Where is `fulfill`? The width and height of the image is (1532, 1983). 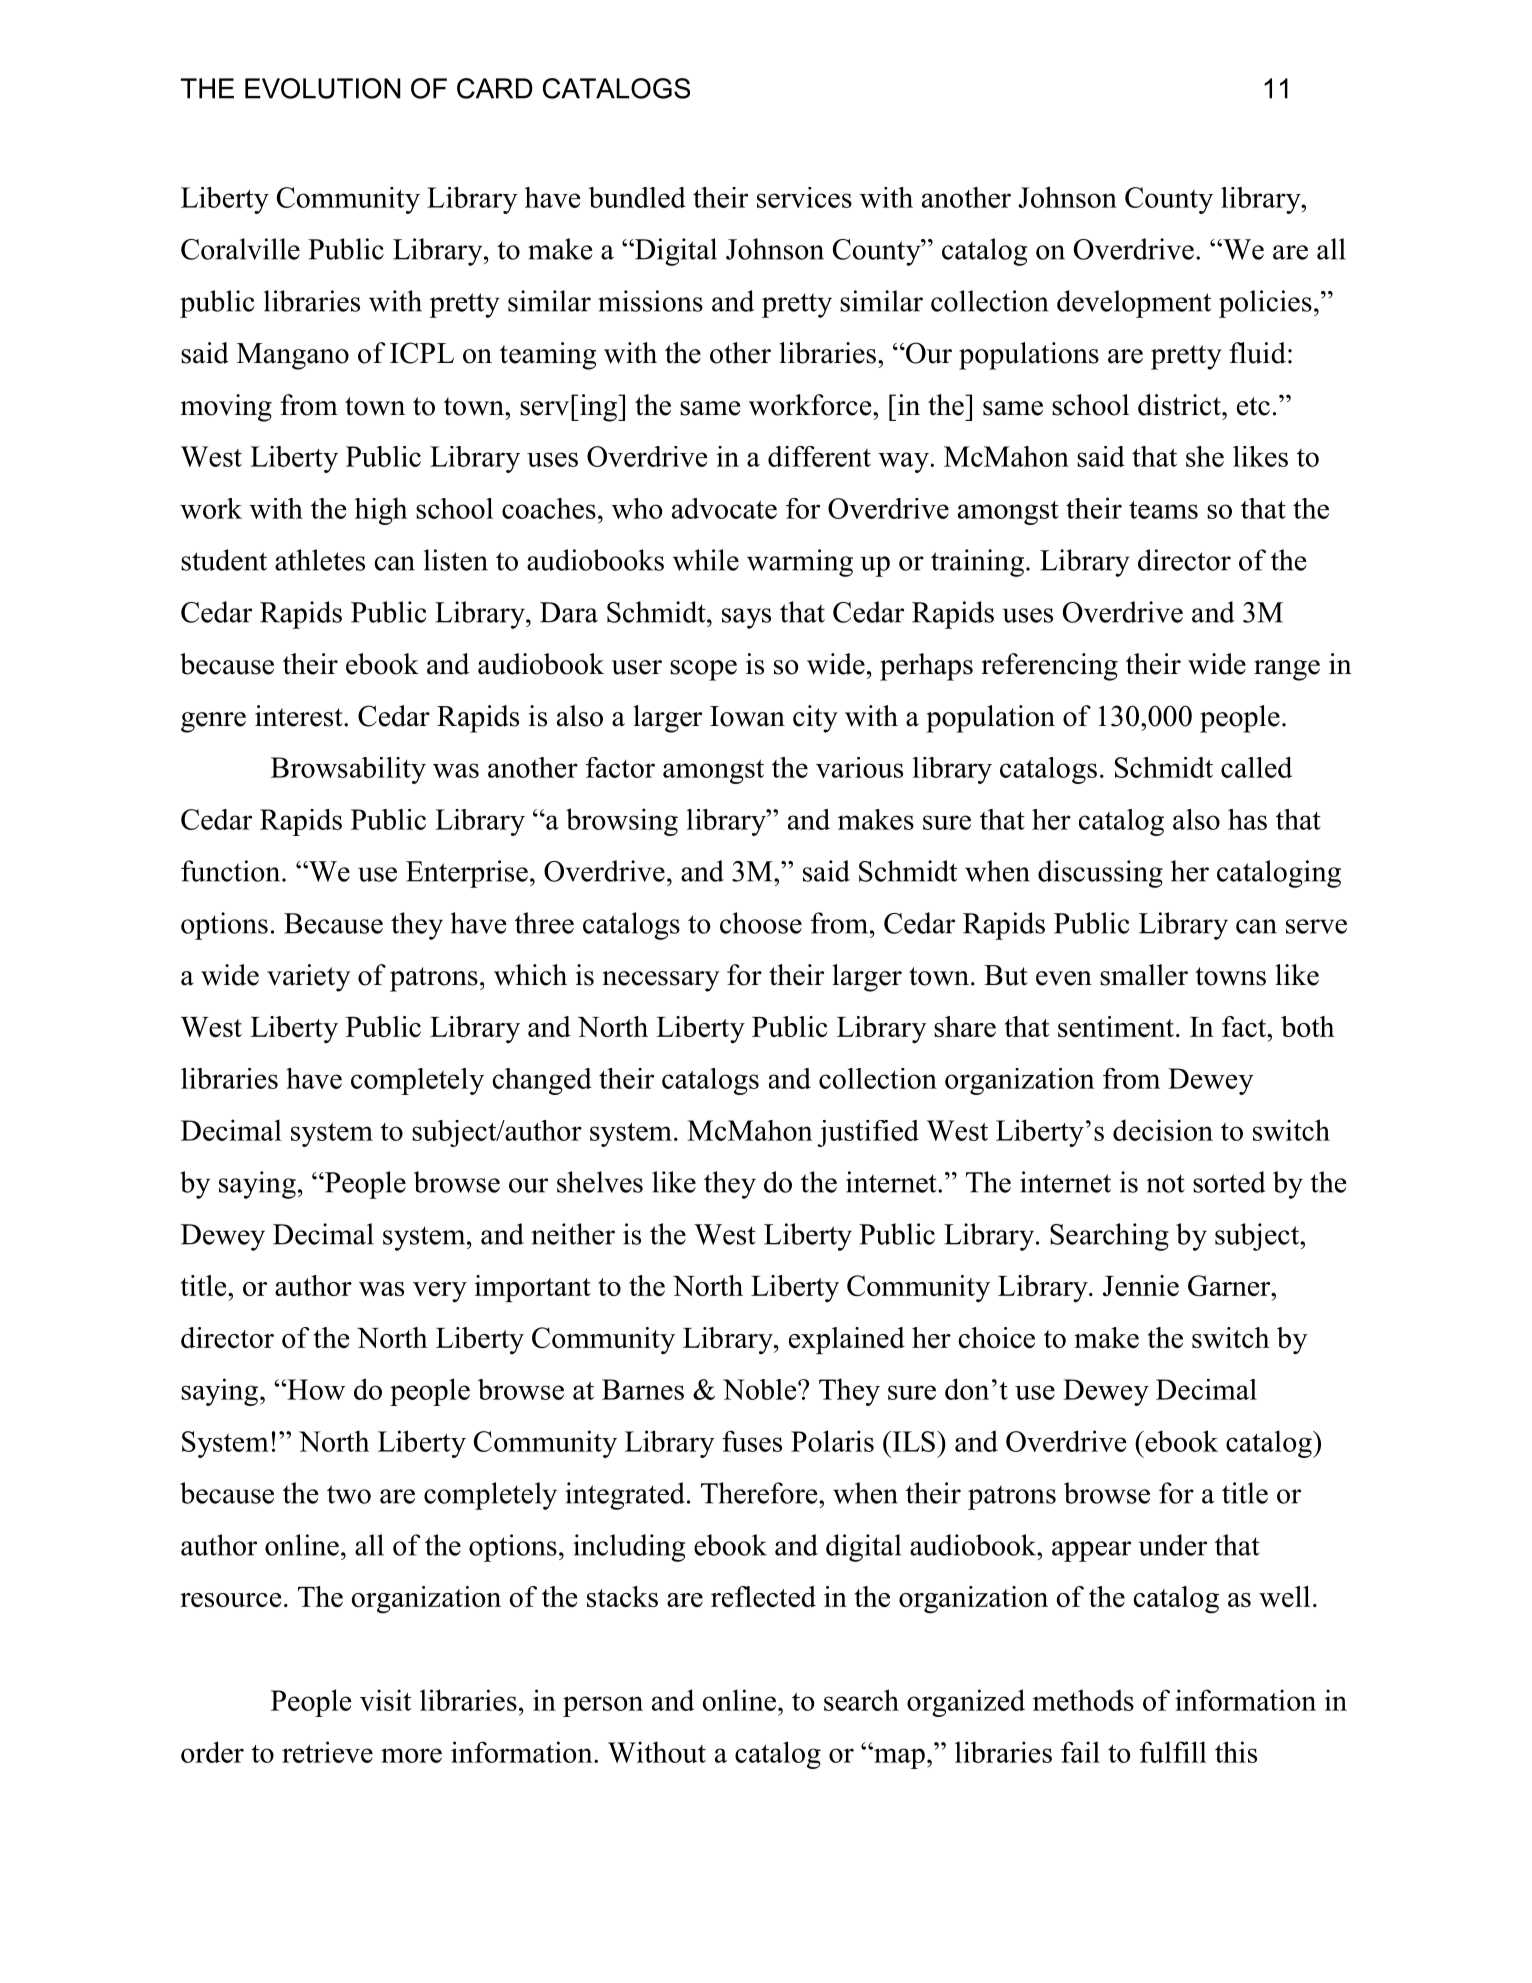 fulfill is located at coordinates (1173, 1752).
